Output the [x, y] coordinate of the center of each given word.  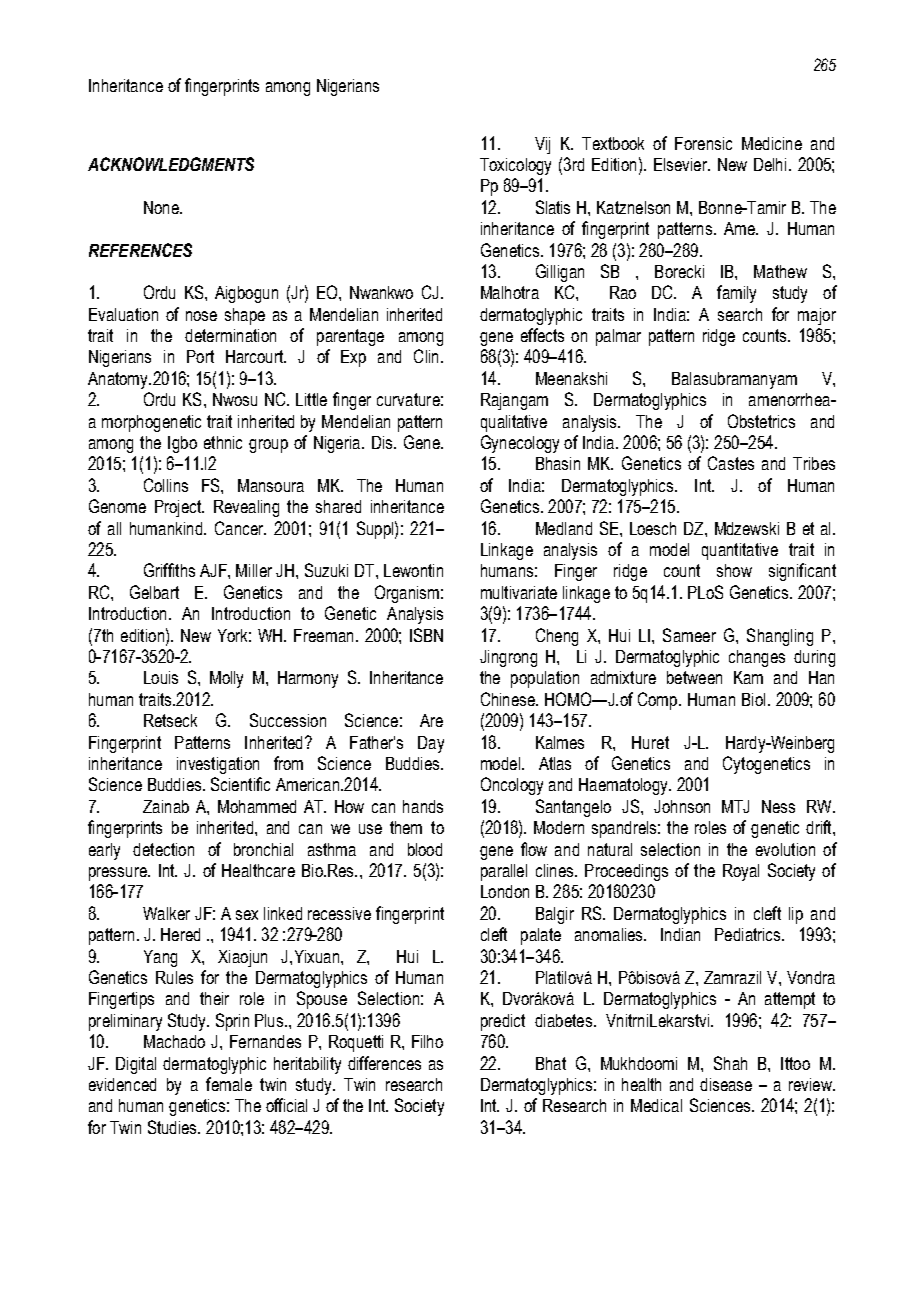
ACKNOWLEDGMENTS [171, 164]
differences [384, 1063]
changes [757, 658]
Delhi [770, 164]
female [229, 1084]
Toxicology [515, 166]
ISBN [426, 635]
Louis [161, 677]
